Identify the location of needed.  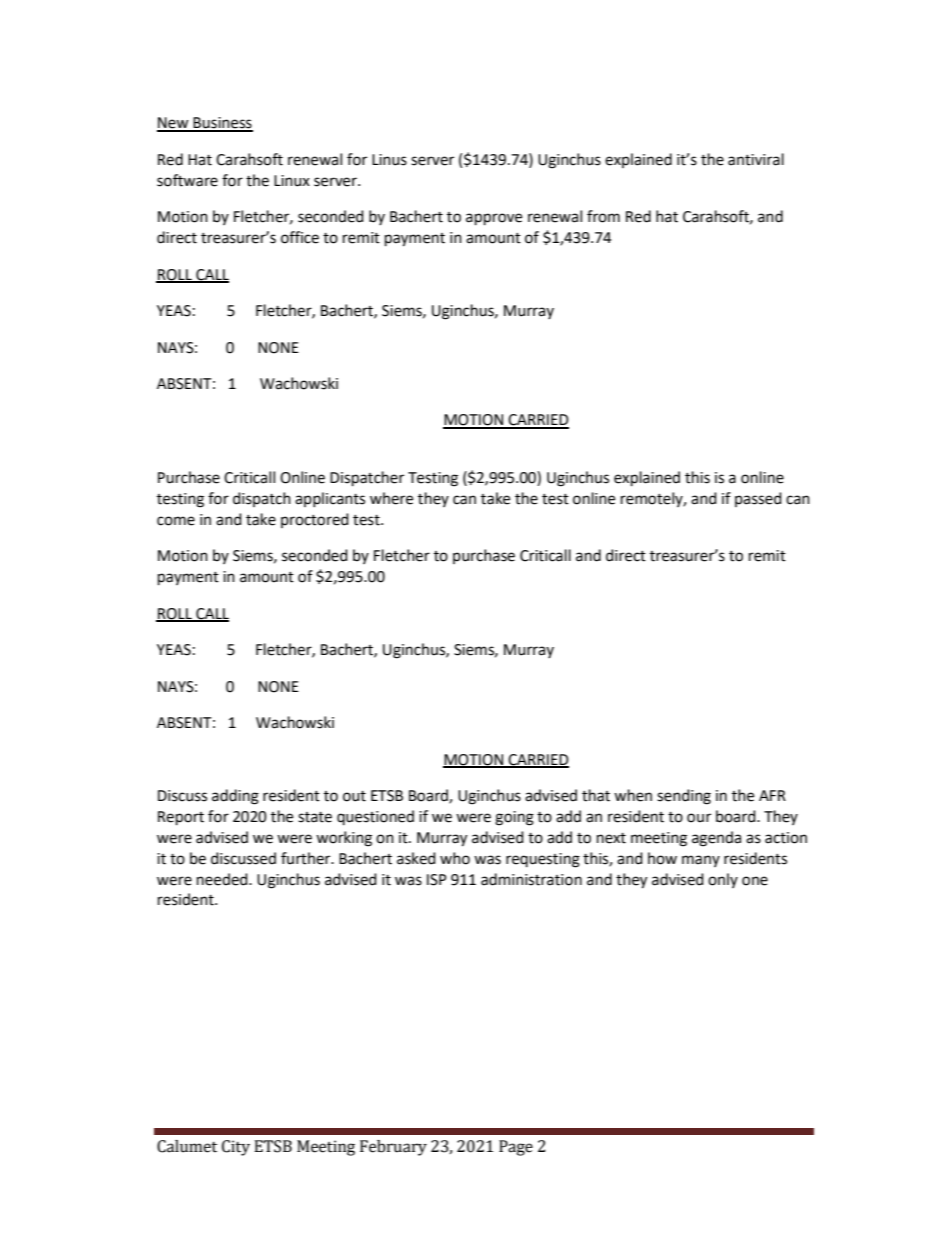
(223, 879).
